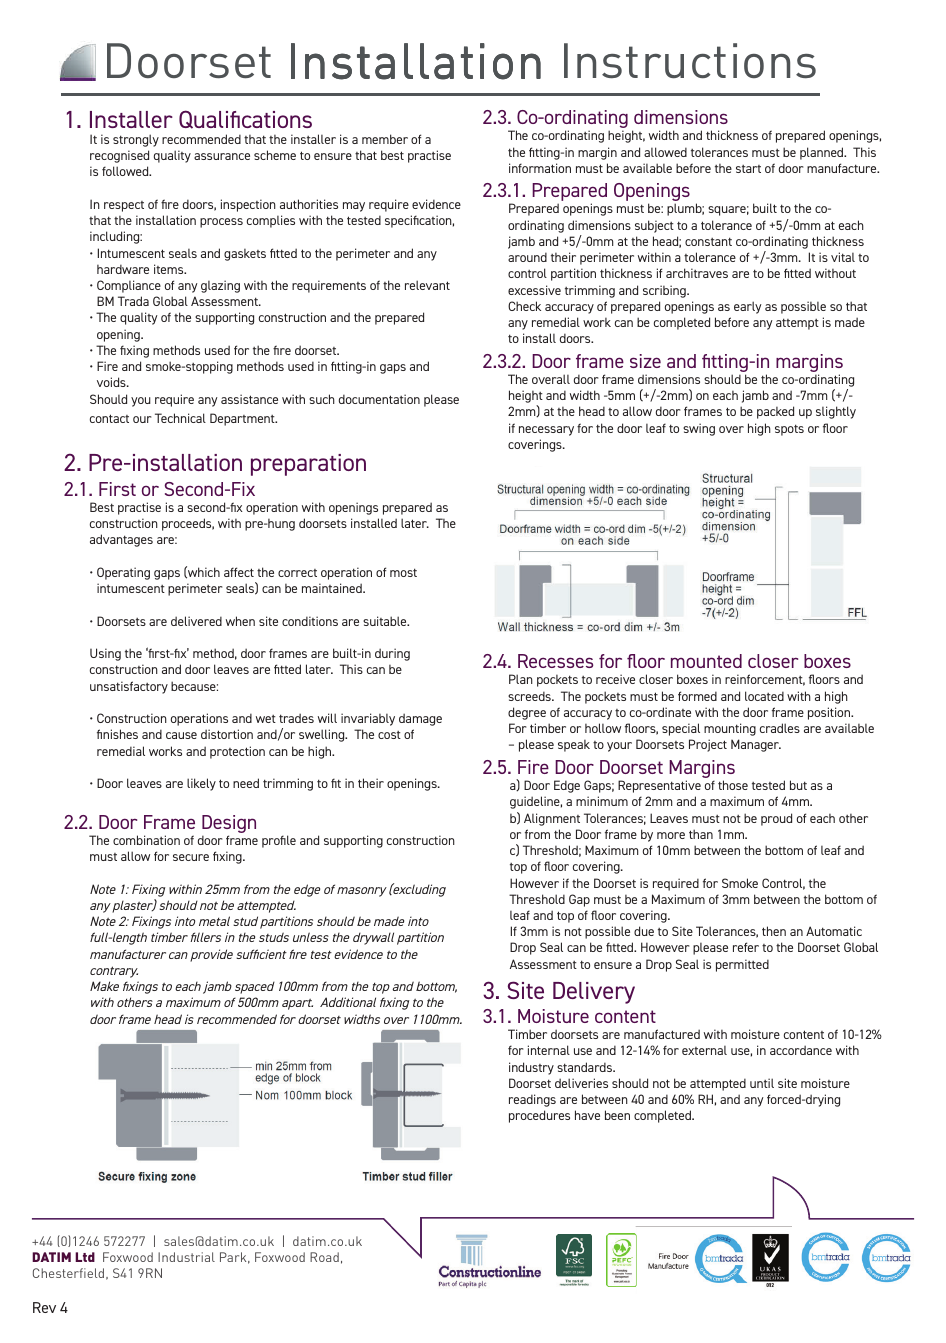 This image has width=946, height=1343. I want to click on due, so click(644, 931).
